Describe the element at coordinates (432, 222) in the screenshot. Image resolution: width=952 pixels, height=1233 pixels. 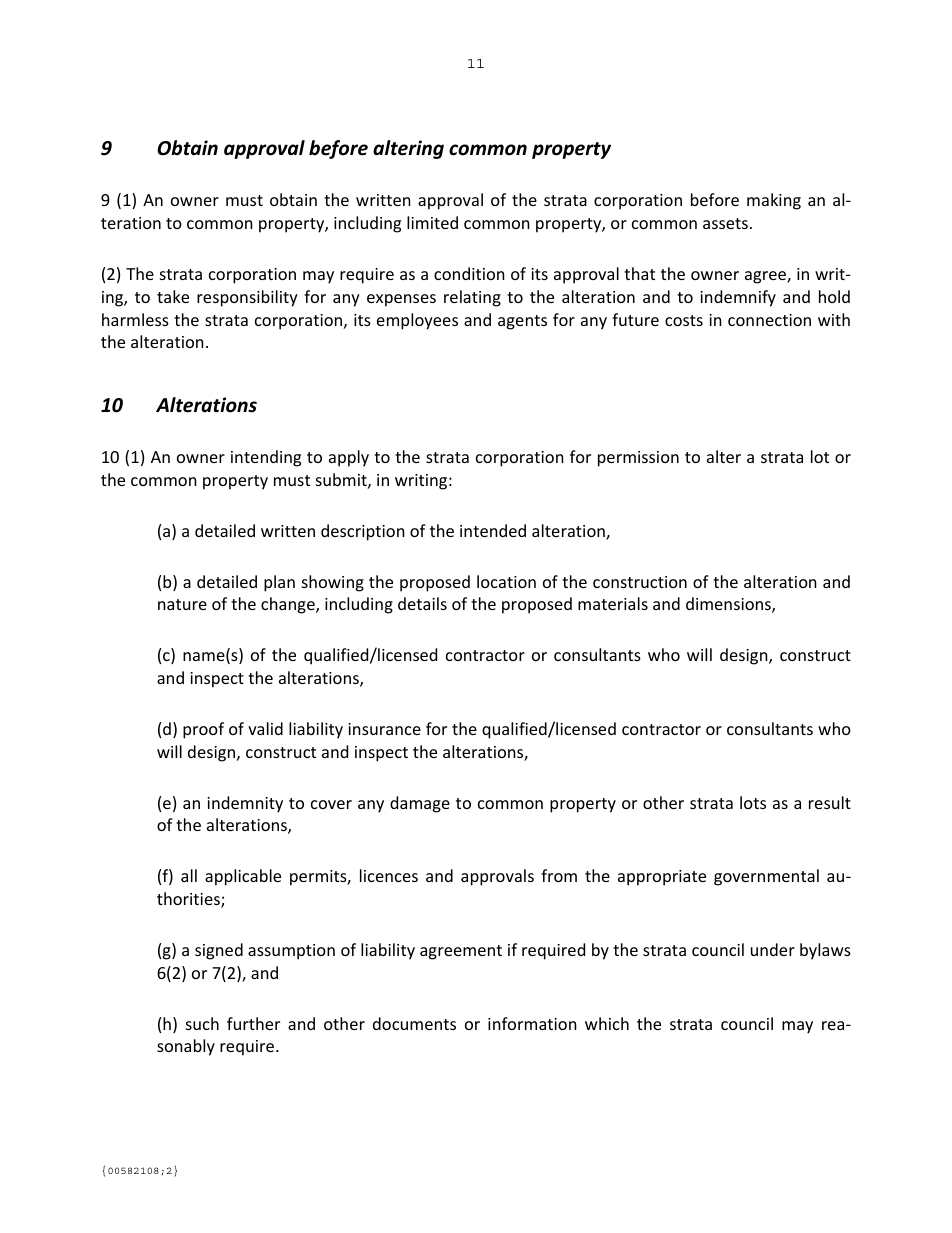
I see `limited` at that location.
